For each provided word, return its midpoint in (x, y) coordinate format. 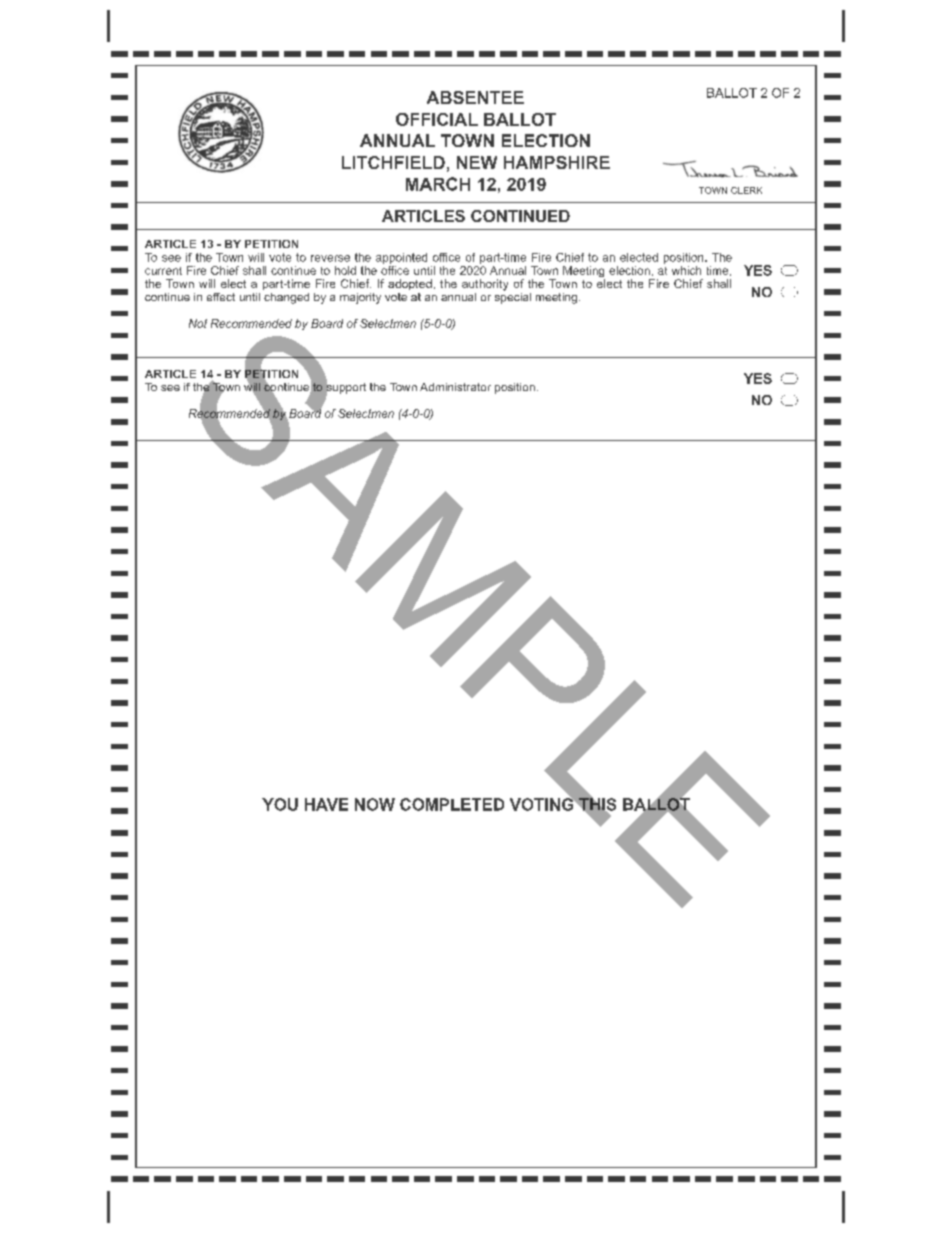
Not (198, 323)
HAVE (326, 804)
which (686, 270)
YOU (280, 804)
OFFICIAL (437, 119)
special (513, 297)
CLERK (746, 190)
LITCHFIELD (393, 162)
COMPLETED (452, 804)
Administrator (455, 387)
